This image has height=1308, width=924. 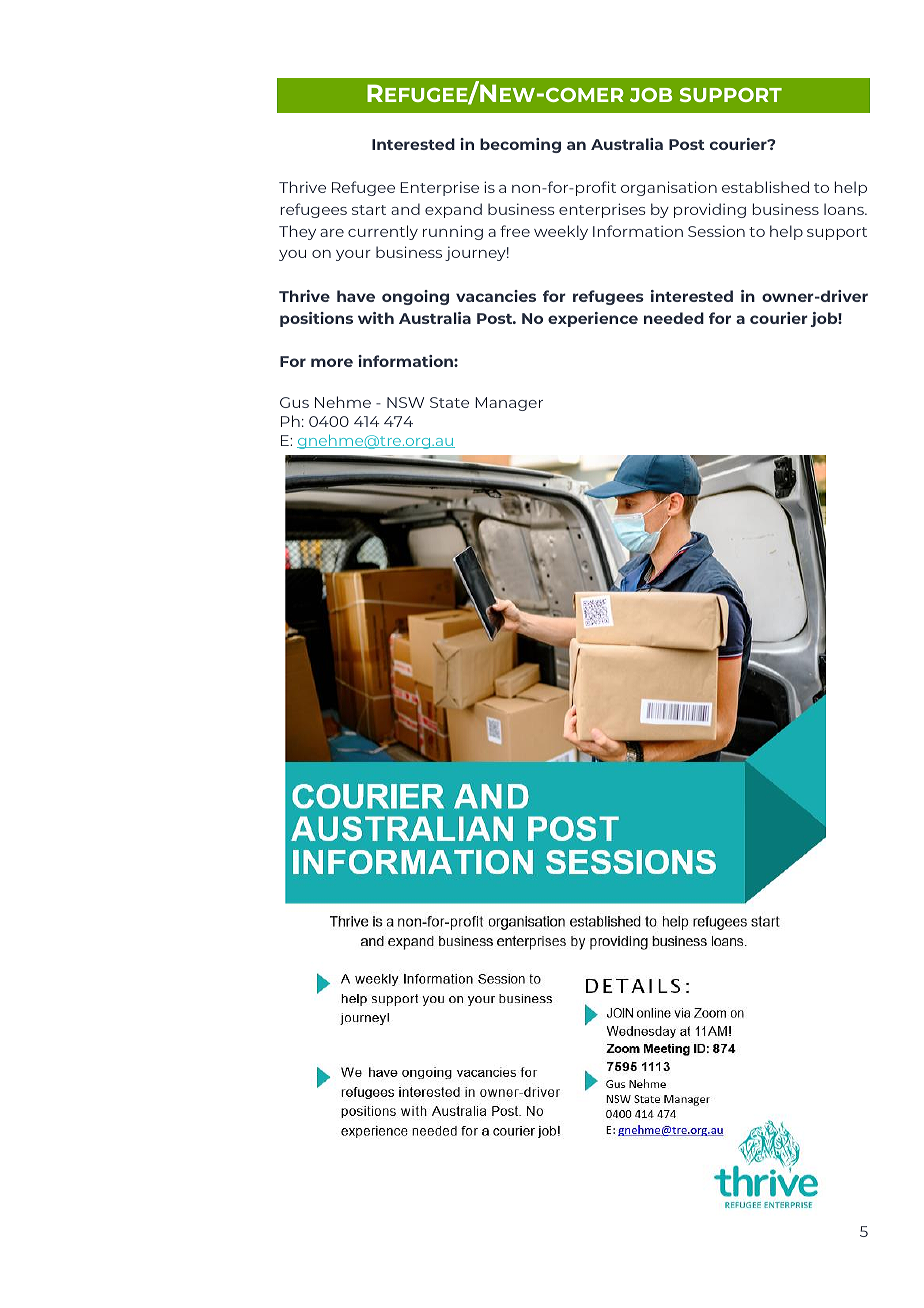 What do you see at coordinates (520, 145) in the image?
I see `becoming` at bounding box center [520, 145].
